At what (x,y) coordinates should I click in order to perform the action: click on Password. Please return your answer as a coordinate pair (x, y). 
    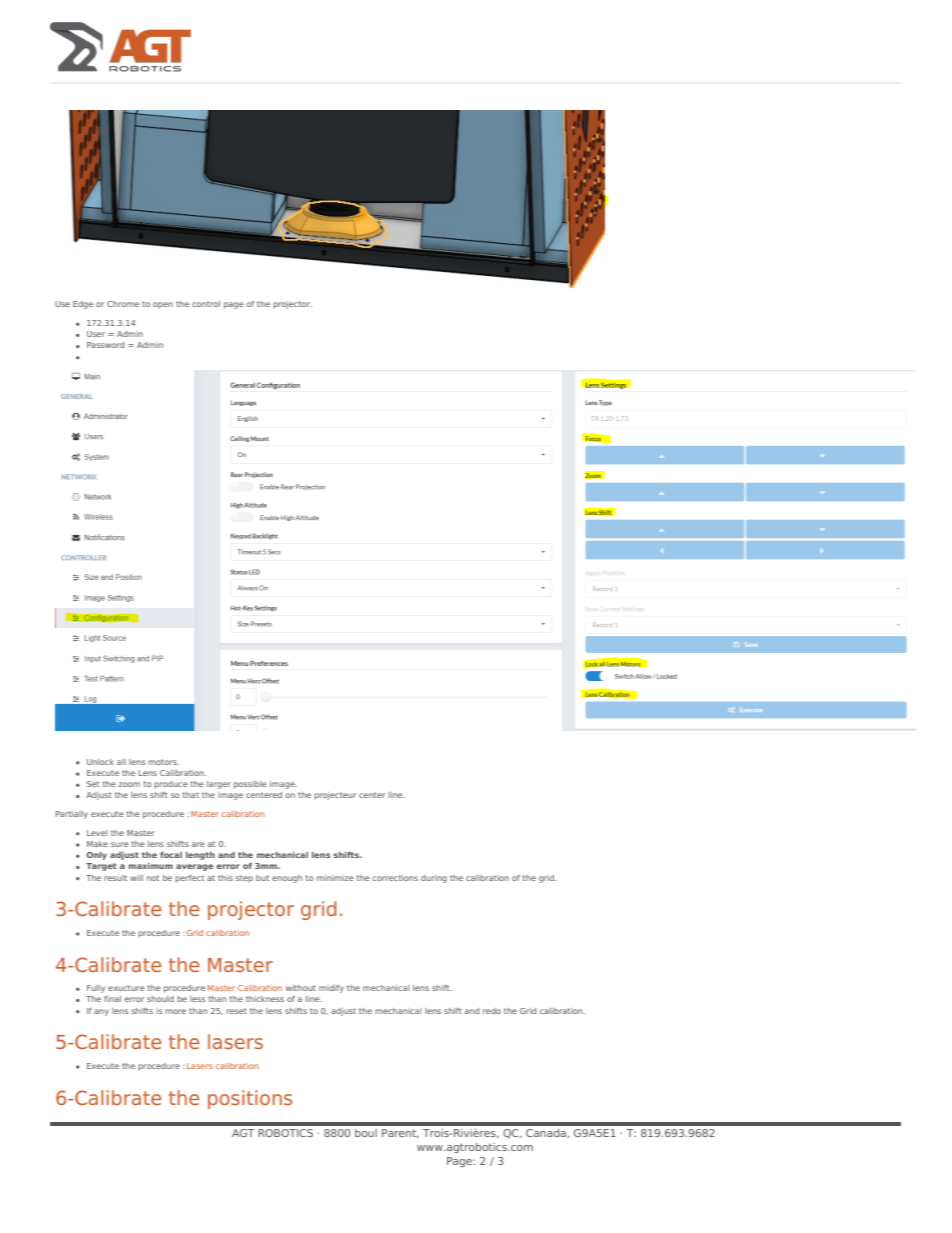
    Looking at the image, I should click on (105, 345).
